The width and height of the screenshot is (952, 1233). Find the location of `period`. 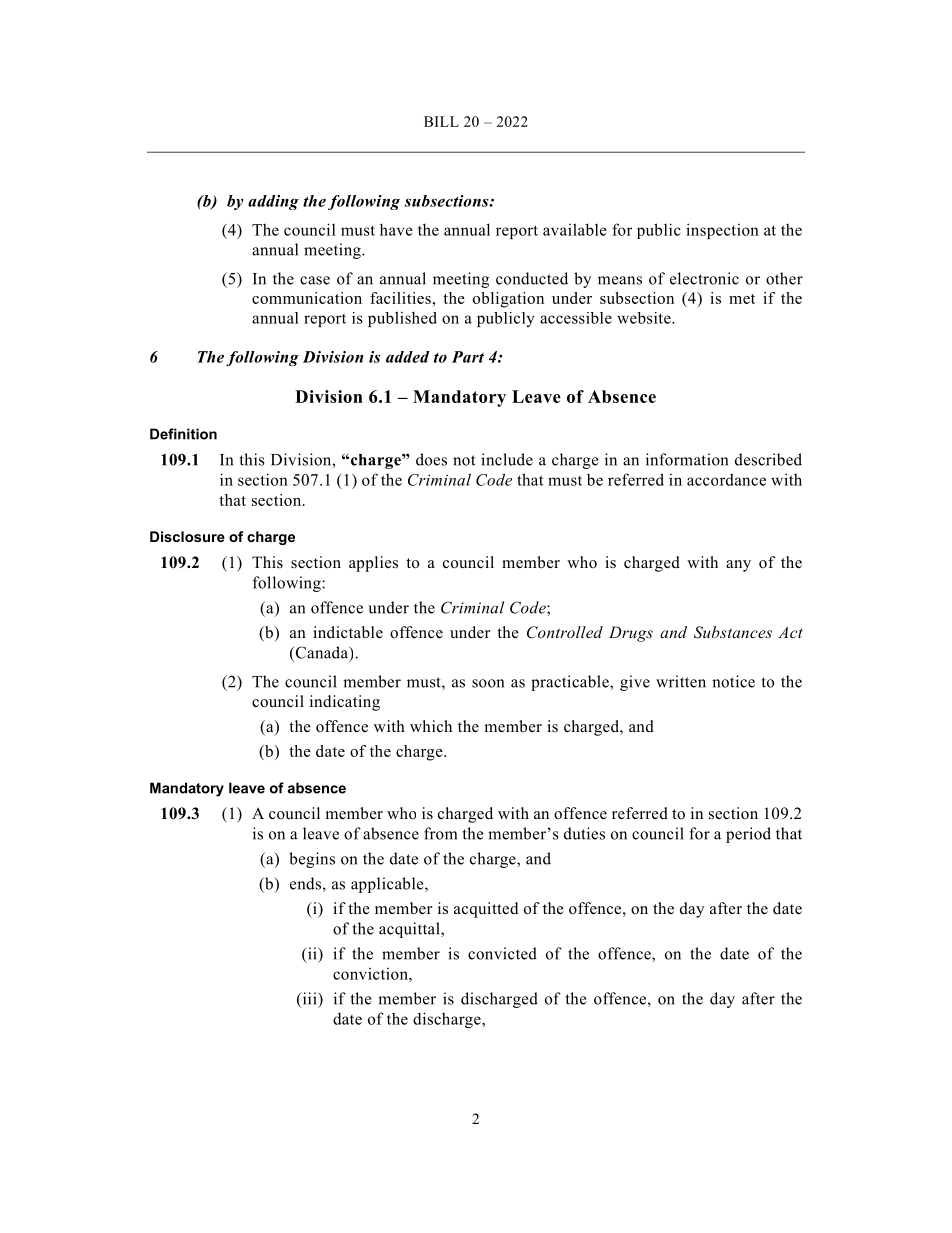

period is located at coordinates (748, 835).
